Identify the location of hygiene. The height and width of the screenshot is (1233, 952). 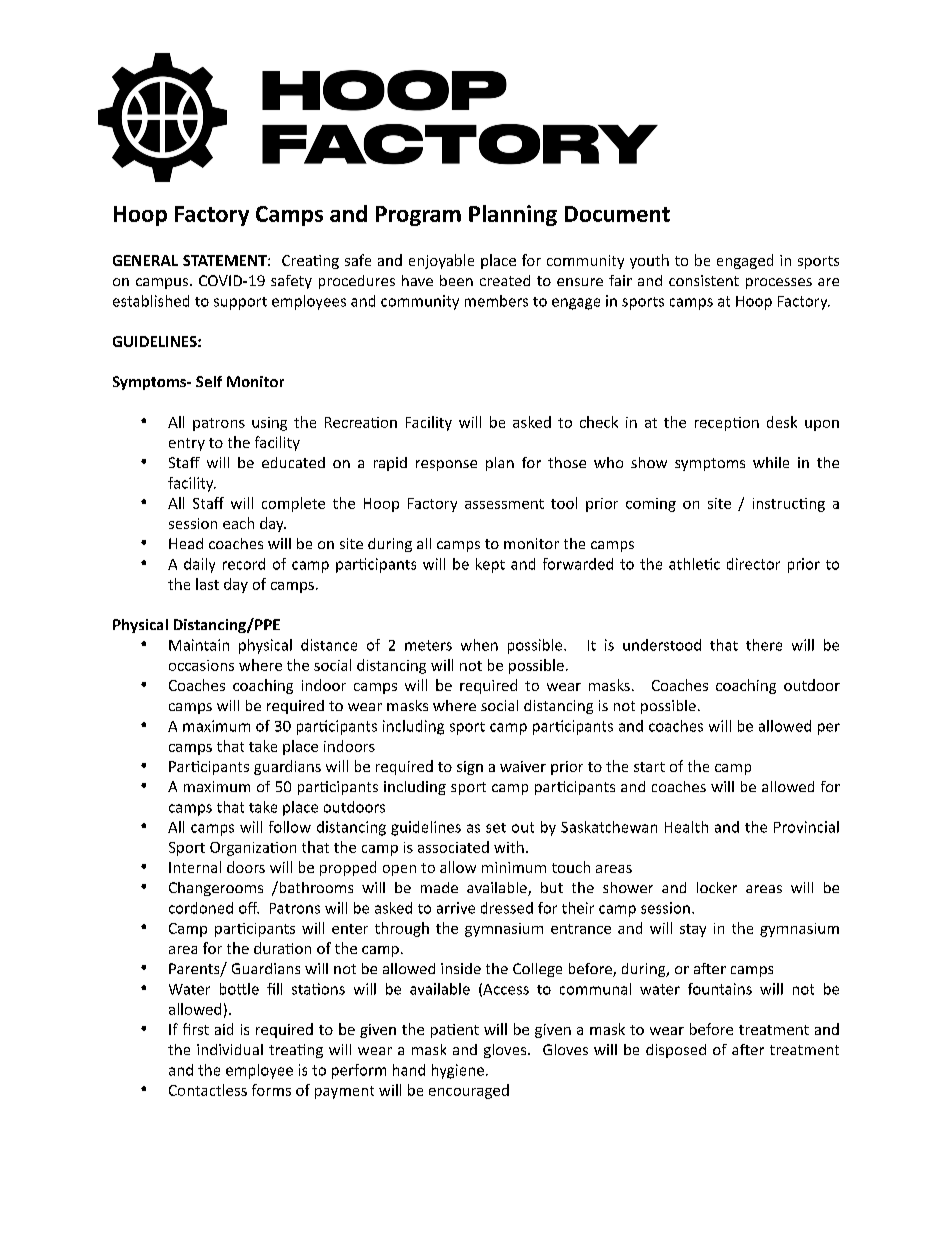
(458, 1071).
